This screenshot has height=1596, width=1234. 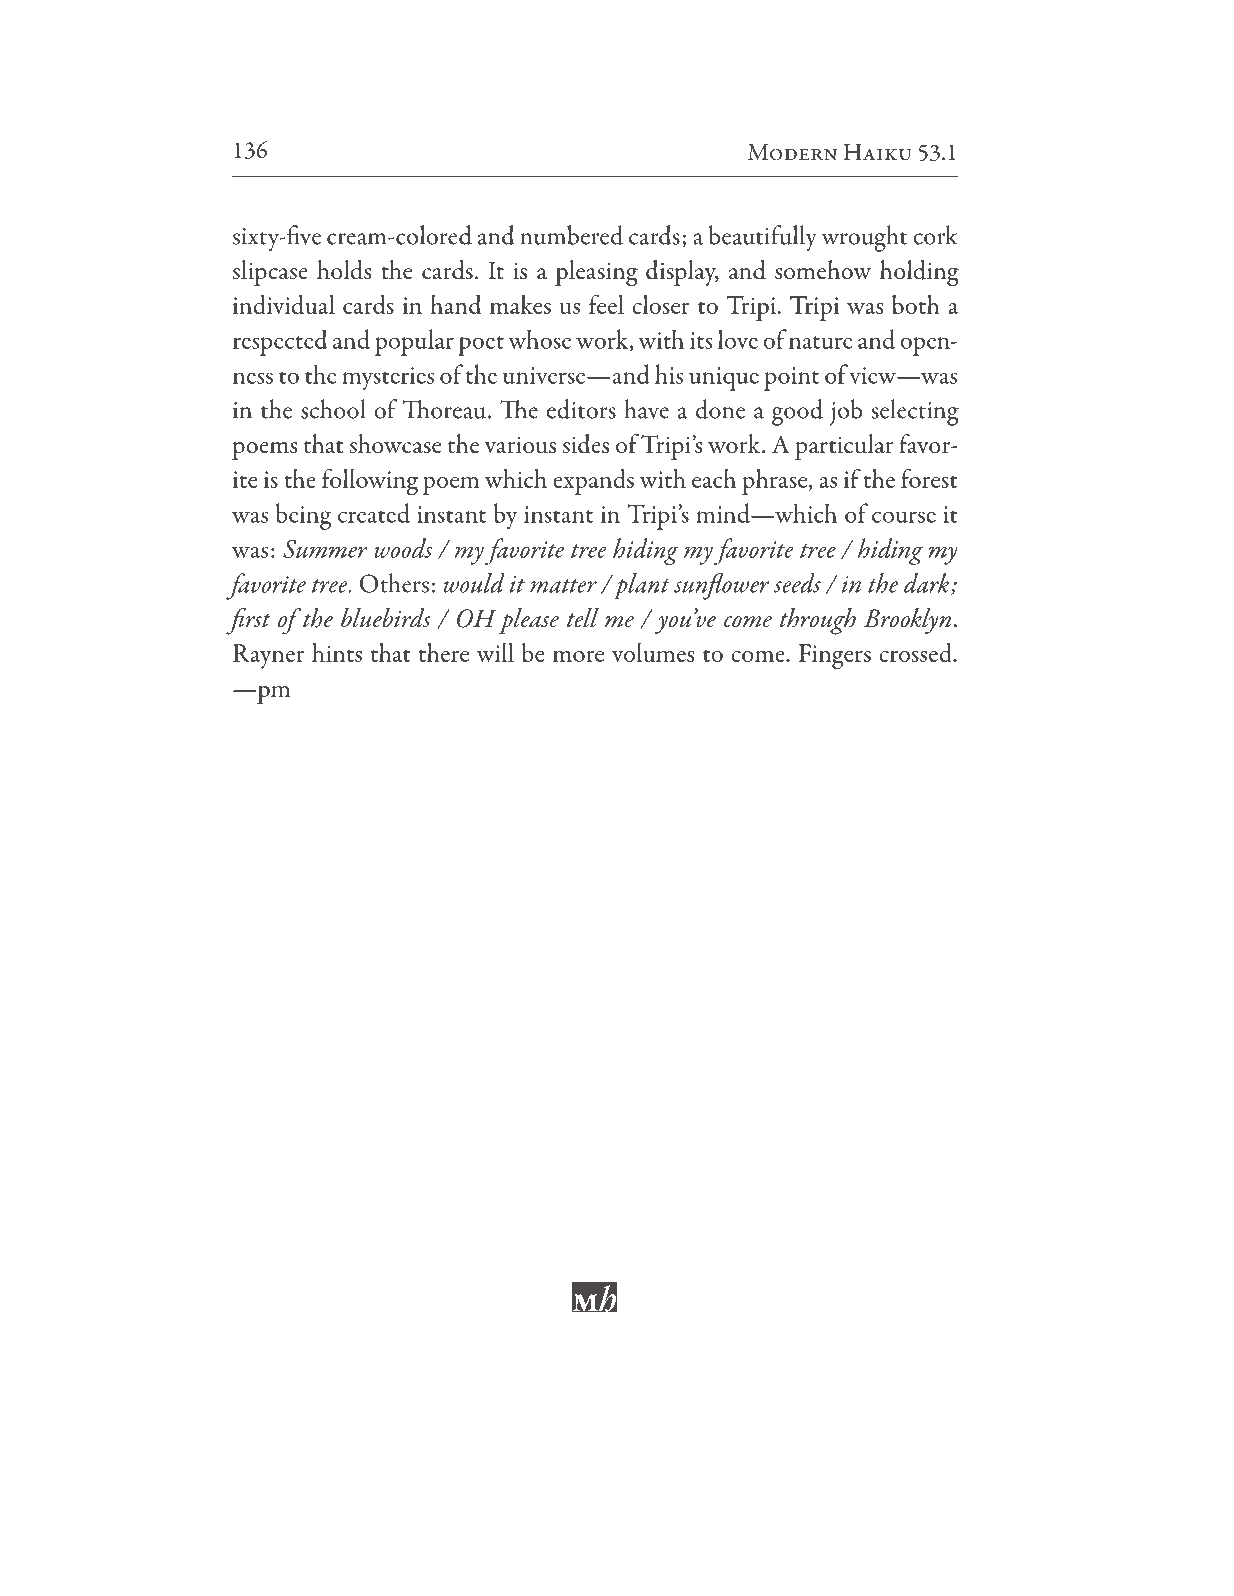 I want to click on hints, so click(x=337, y=652).
